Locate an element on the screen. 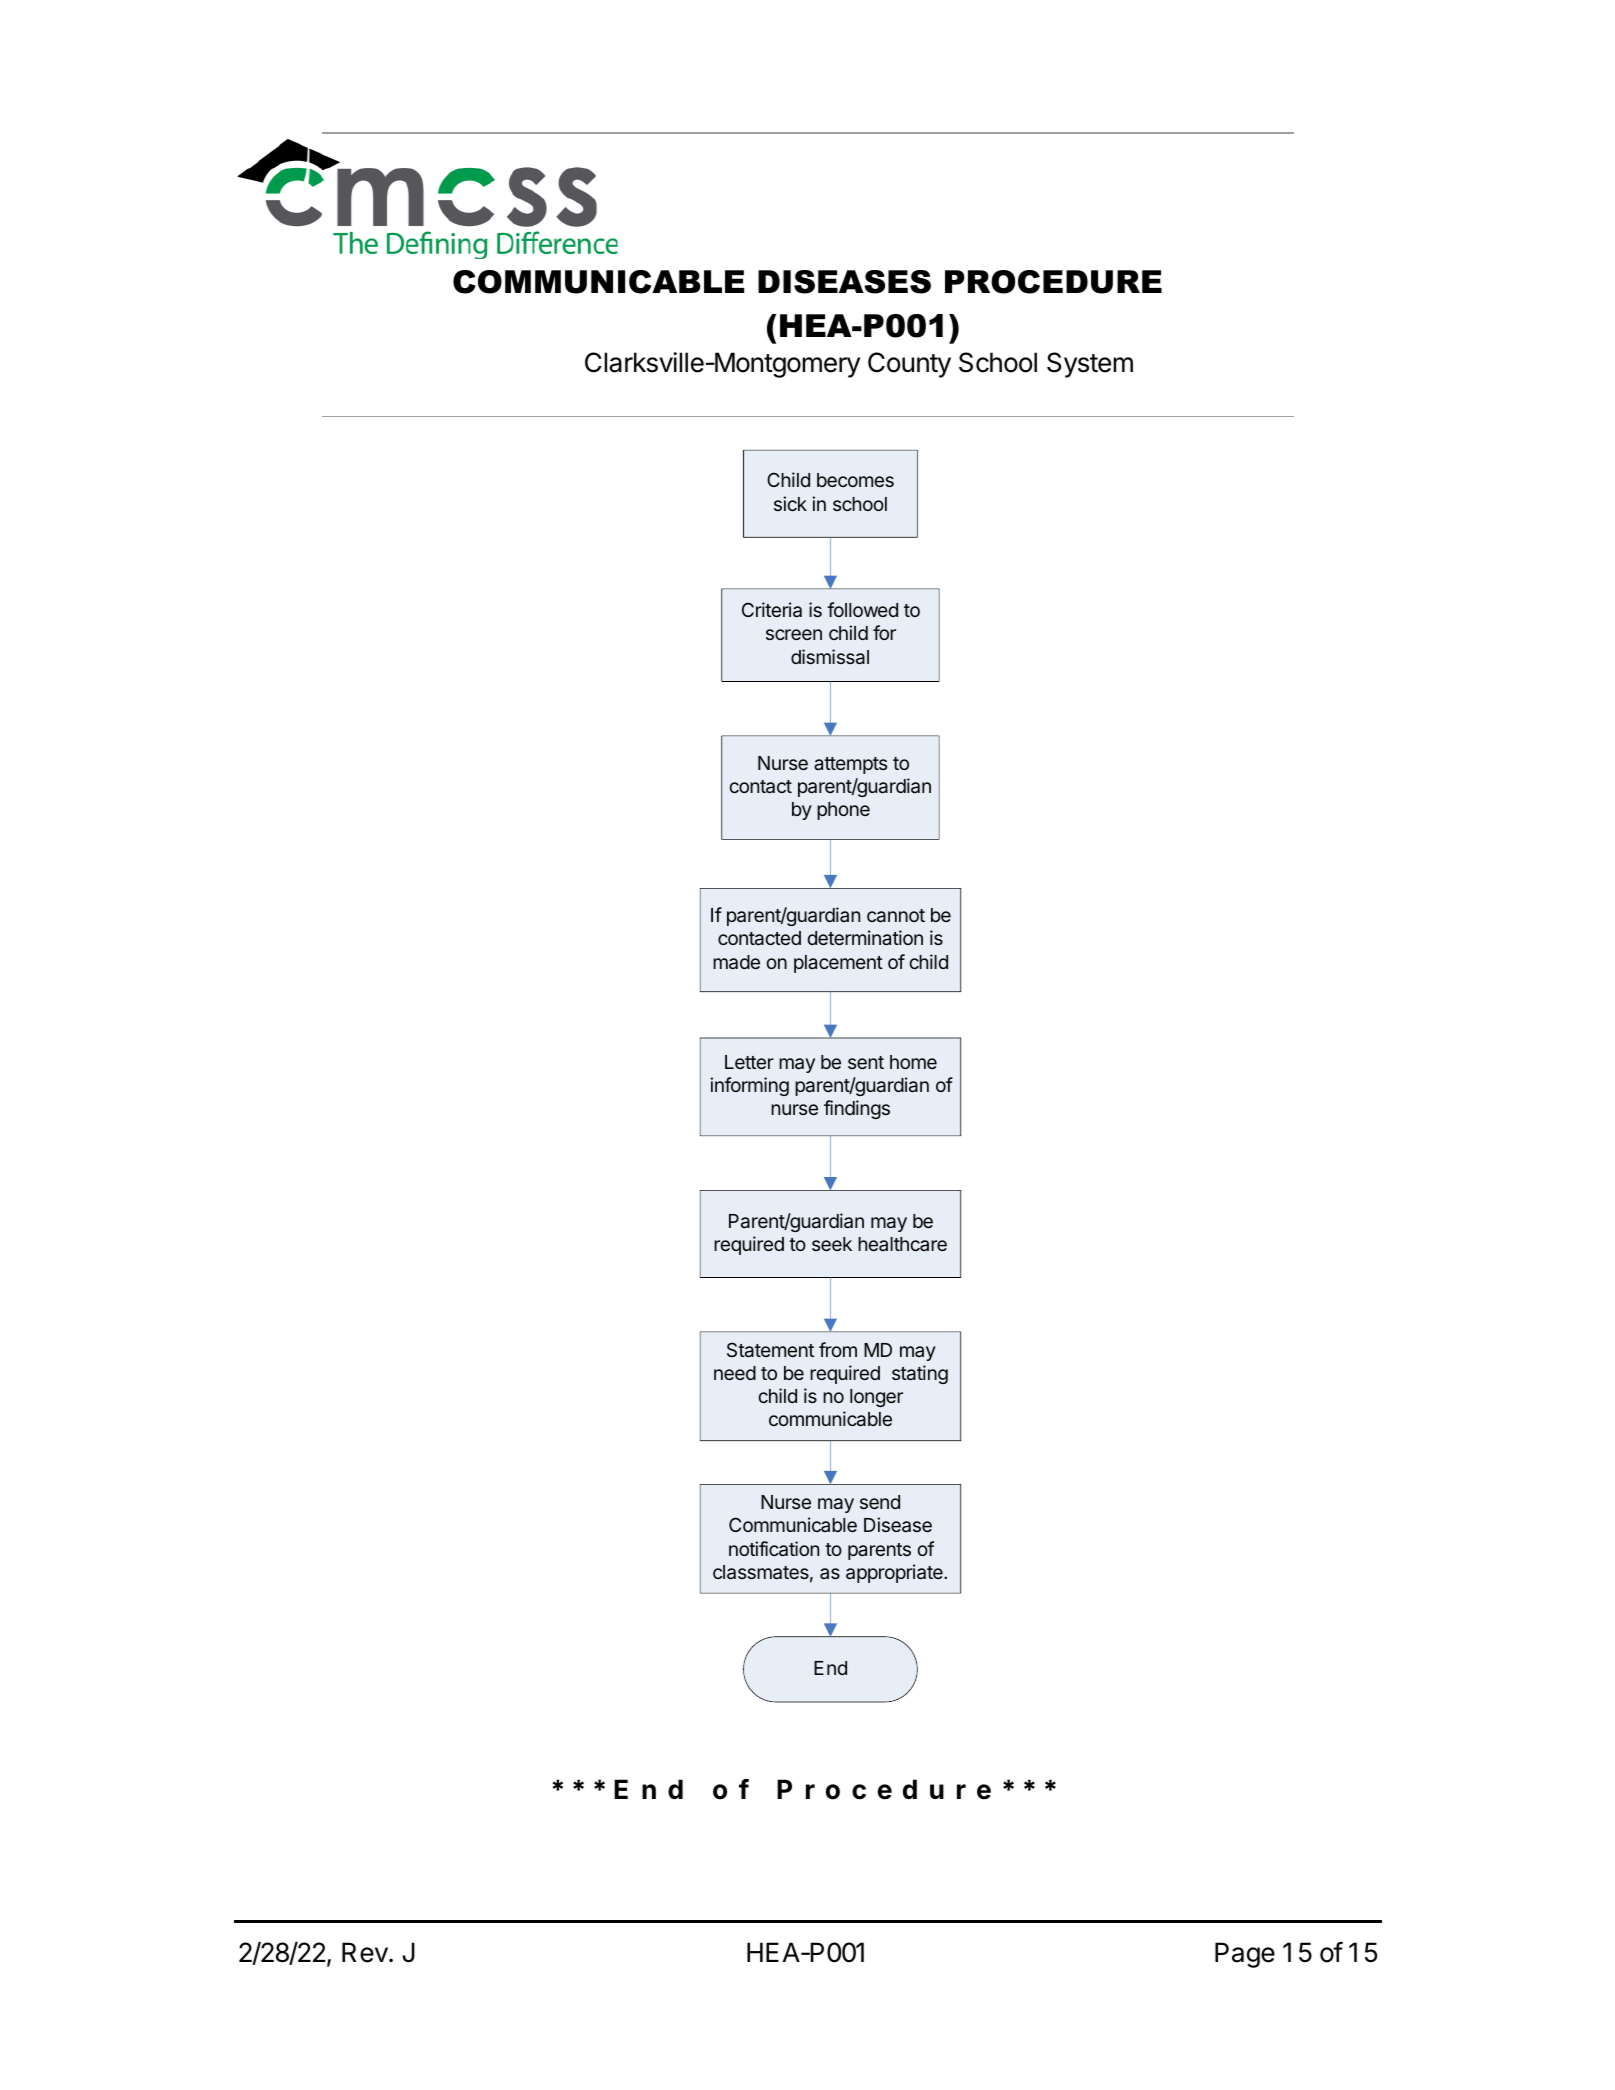 The image size is (1615, 2090). County is located at coordinates (909, 365).
